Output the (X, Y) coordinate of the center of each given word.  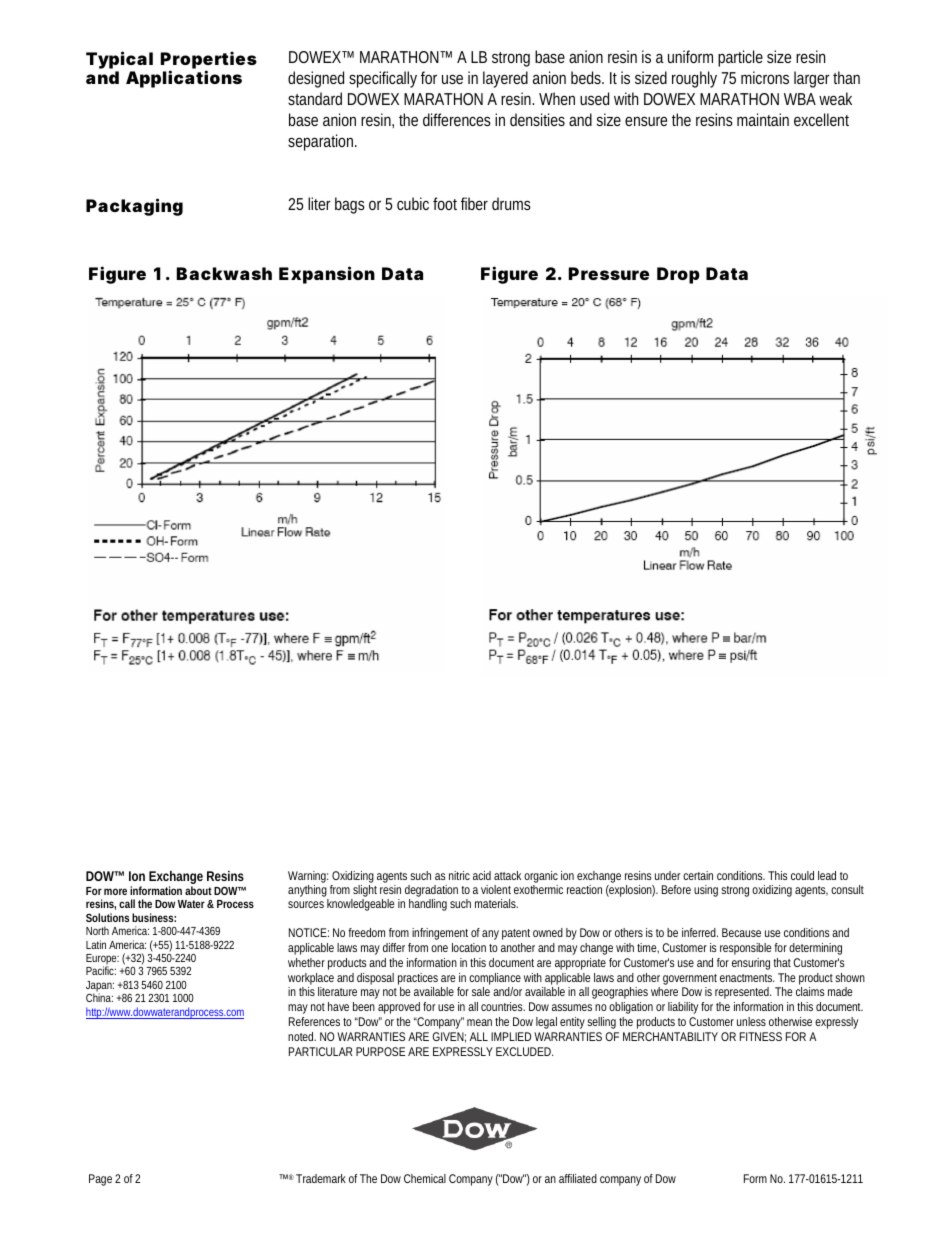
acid (482, 875)
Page (100, 1180)
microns (765, 77)
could (802, 875)
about (198, 890)
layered (505, 79)
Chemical (425, 1178)
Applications (184, 79)
